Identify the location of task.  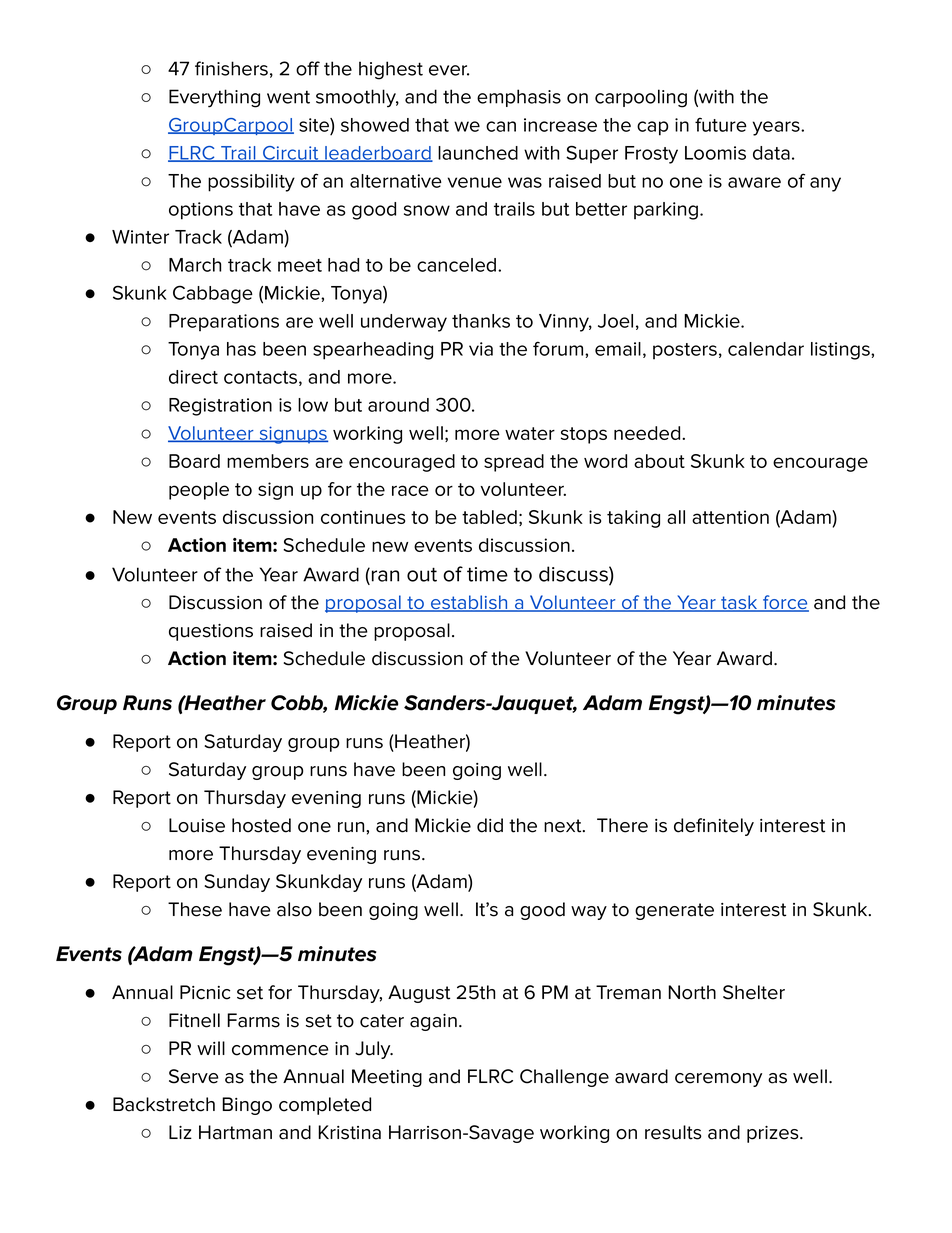
(739, 603).
